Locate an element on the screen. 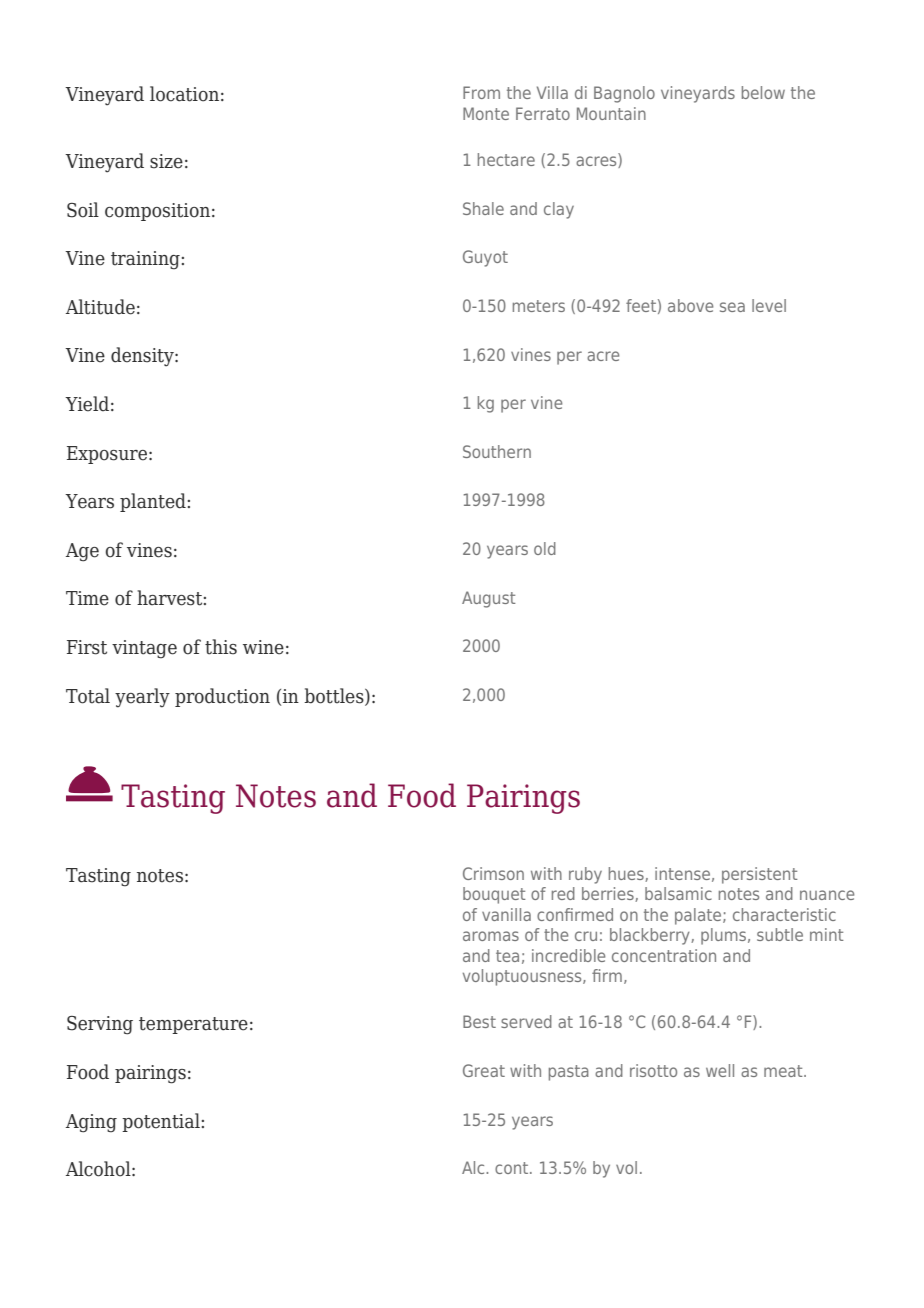  Altitude is located at coordinates (100, 307).
